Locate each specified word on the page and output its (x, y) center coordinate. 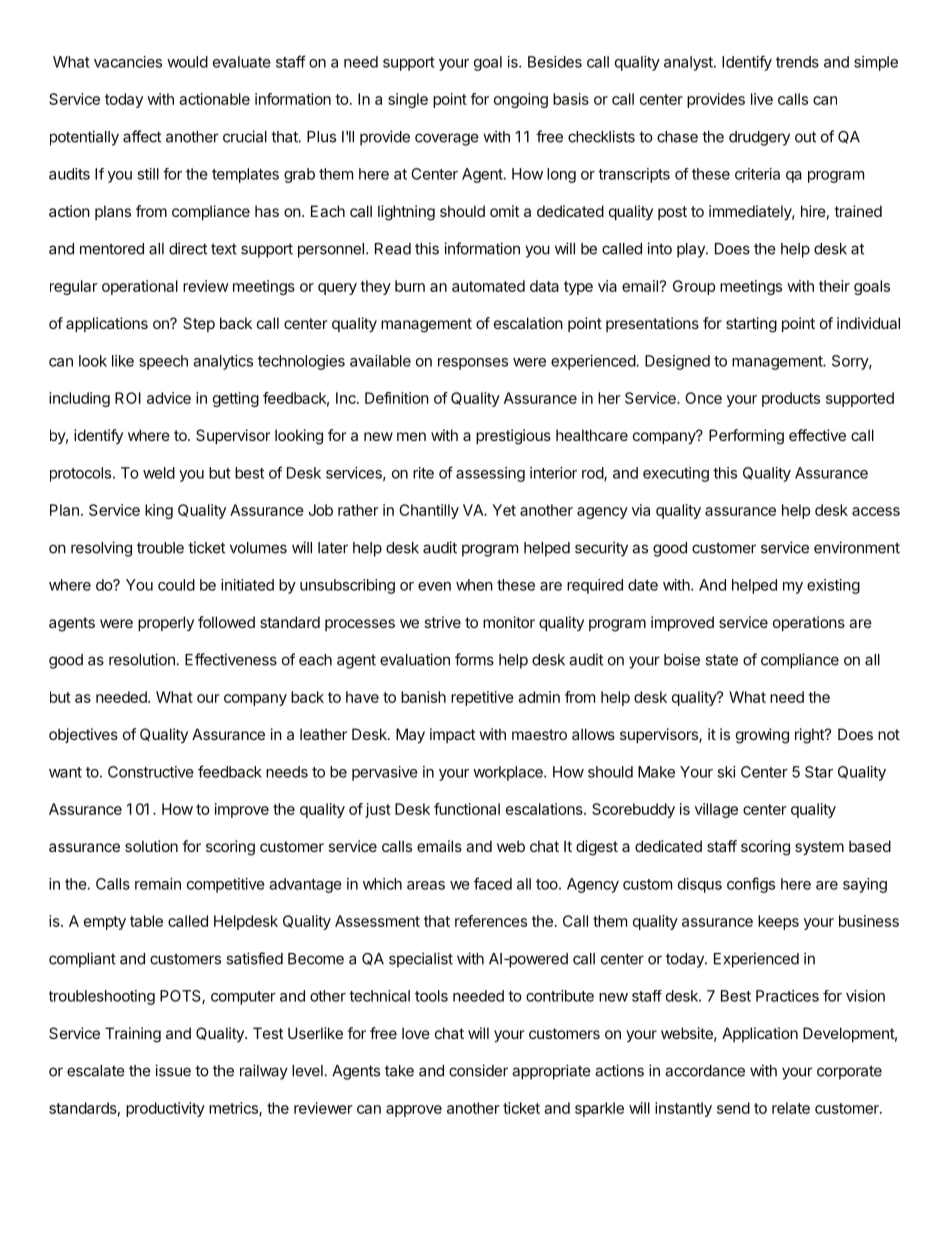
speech (163, 362)
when (474, 585)
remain (158, 884)
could (176, 585)
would (187, 62)
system (819, 848)
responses (473, 364)
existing (833, 586)
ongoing (521, 100)
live (762, 99)
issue (173, 1070)
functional (467, 809)
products (791, 399)
